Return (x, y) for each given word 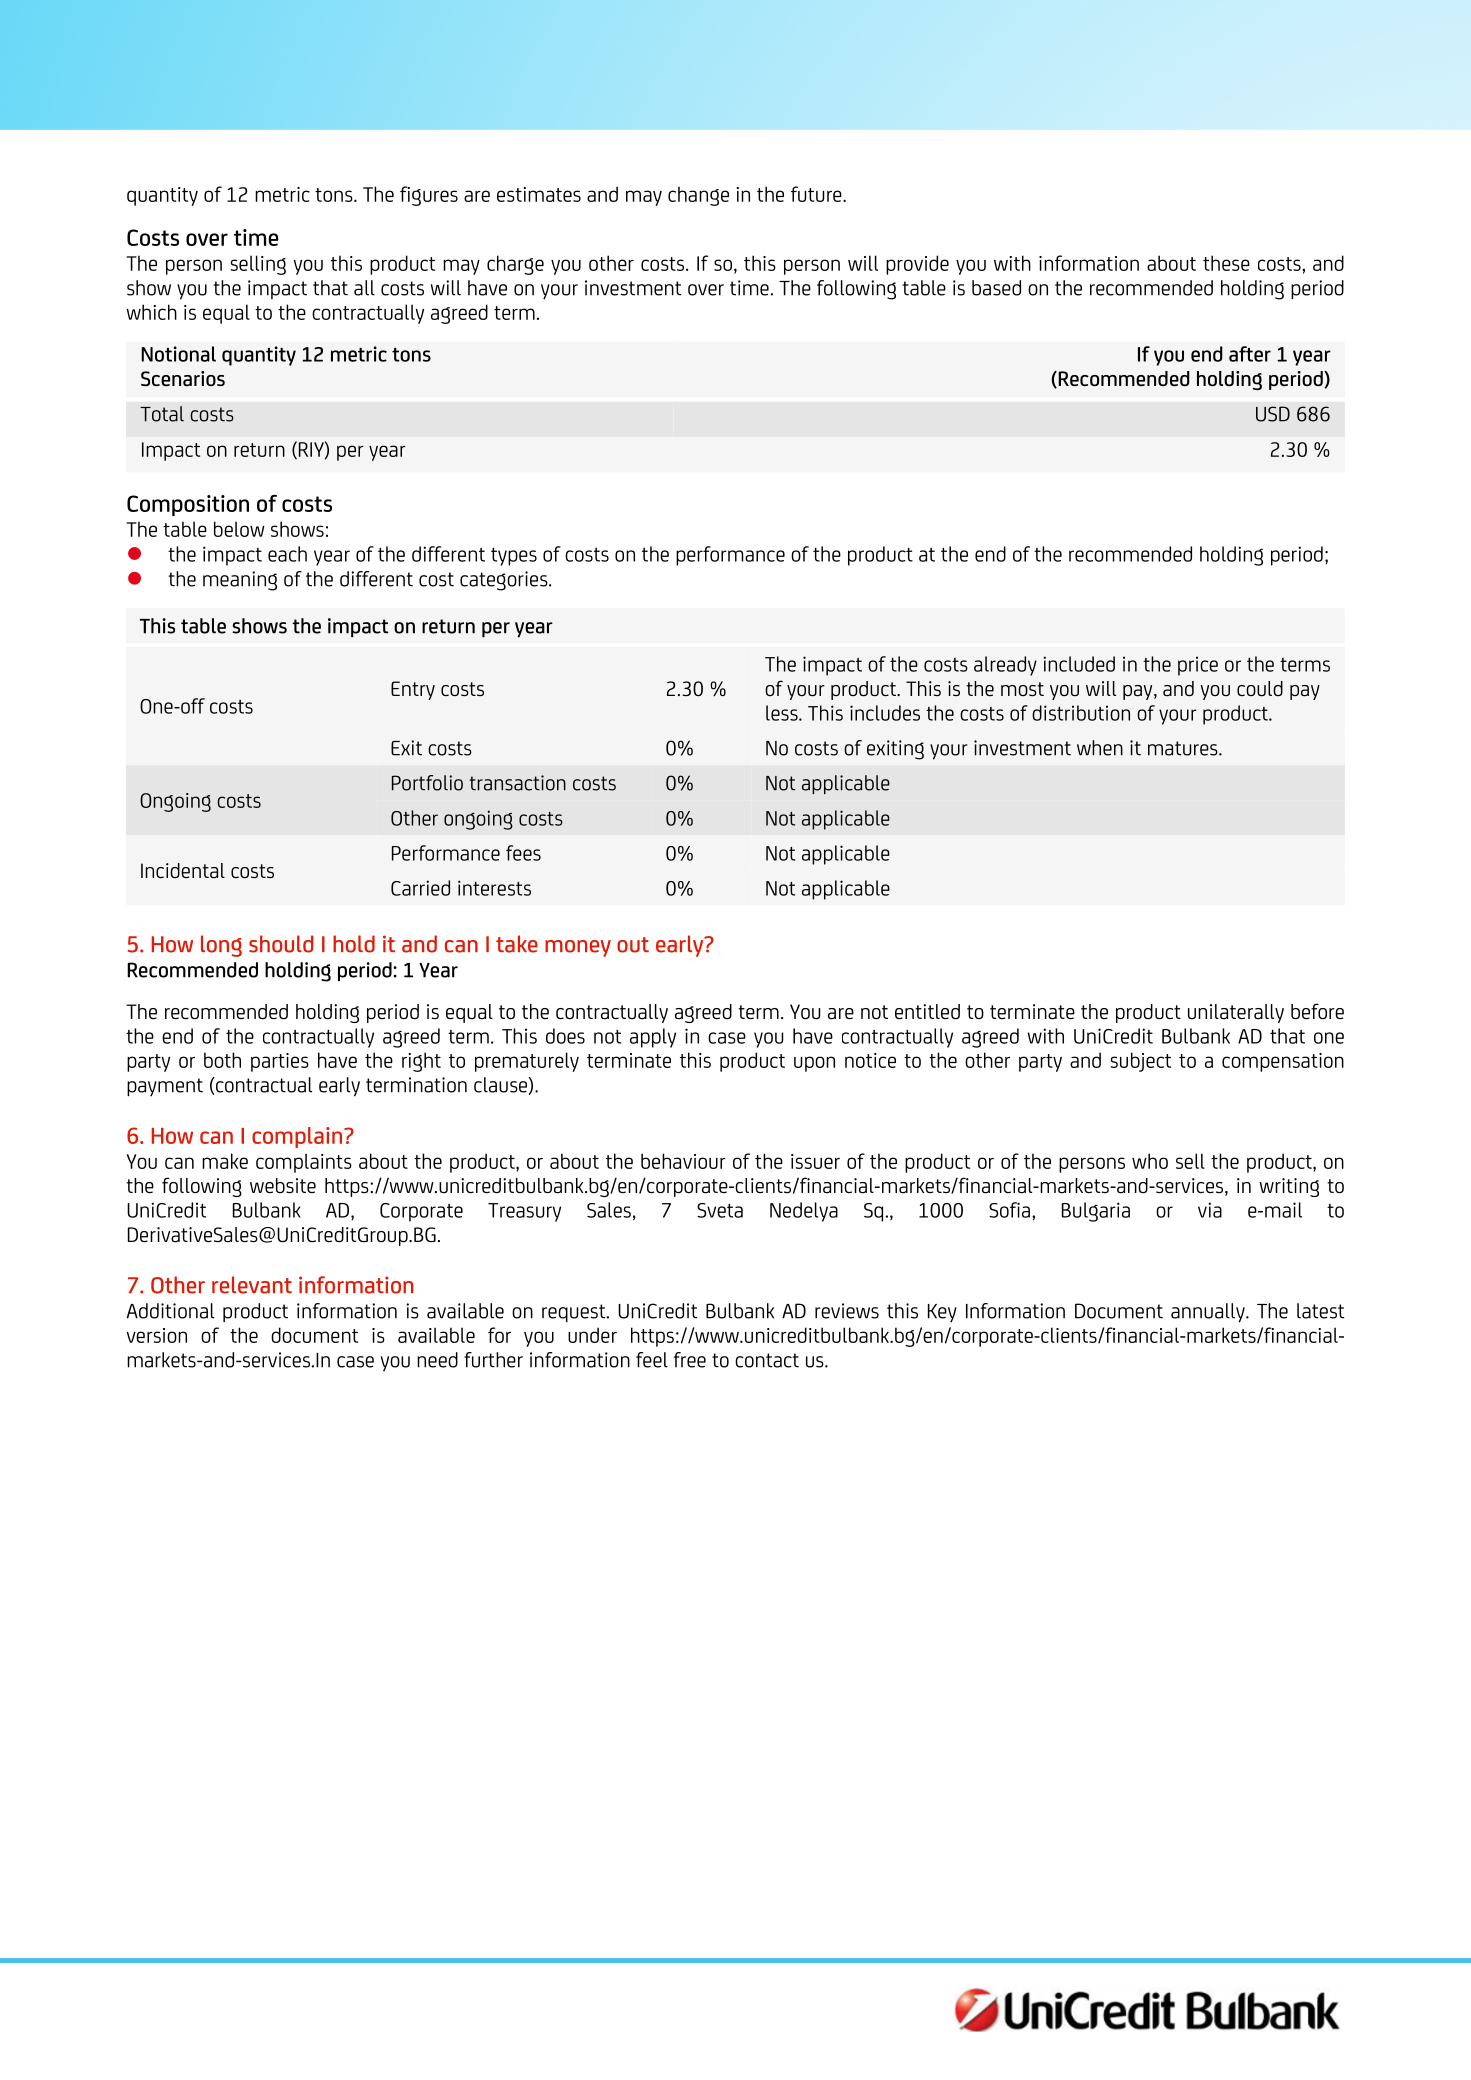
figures (429, 196)
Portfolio (427, 783)
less (783, 713)
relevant (252, 1285)
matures (1184, 748)
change (698, 196)
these (1226, 263)
